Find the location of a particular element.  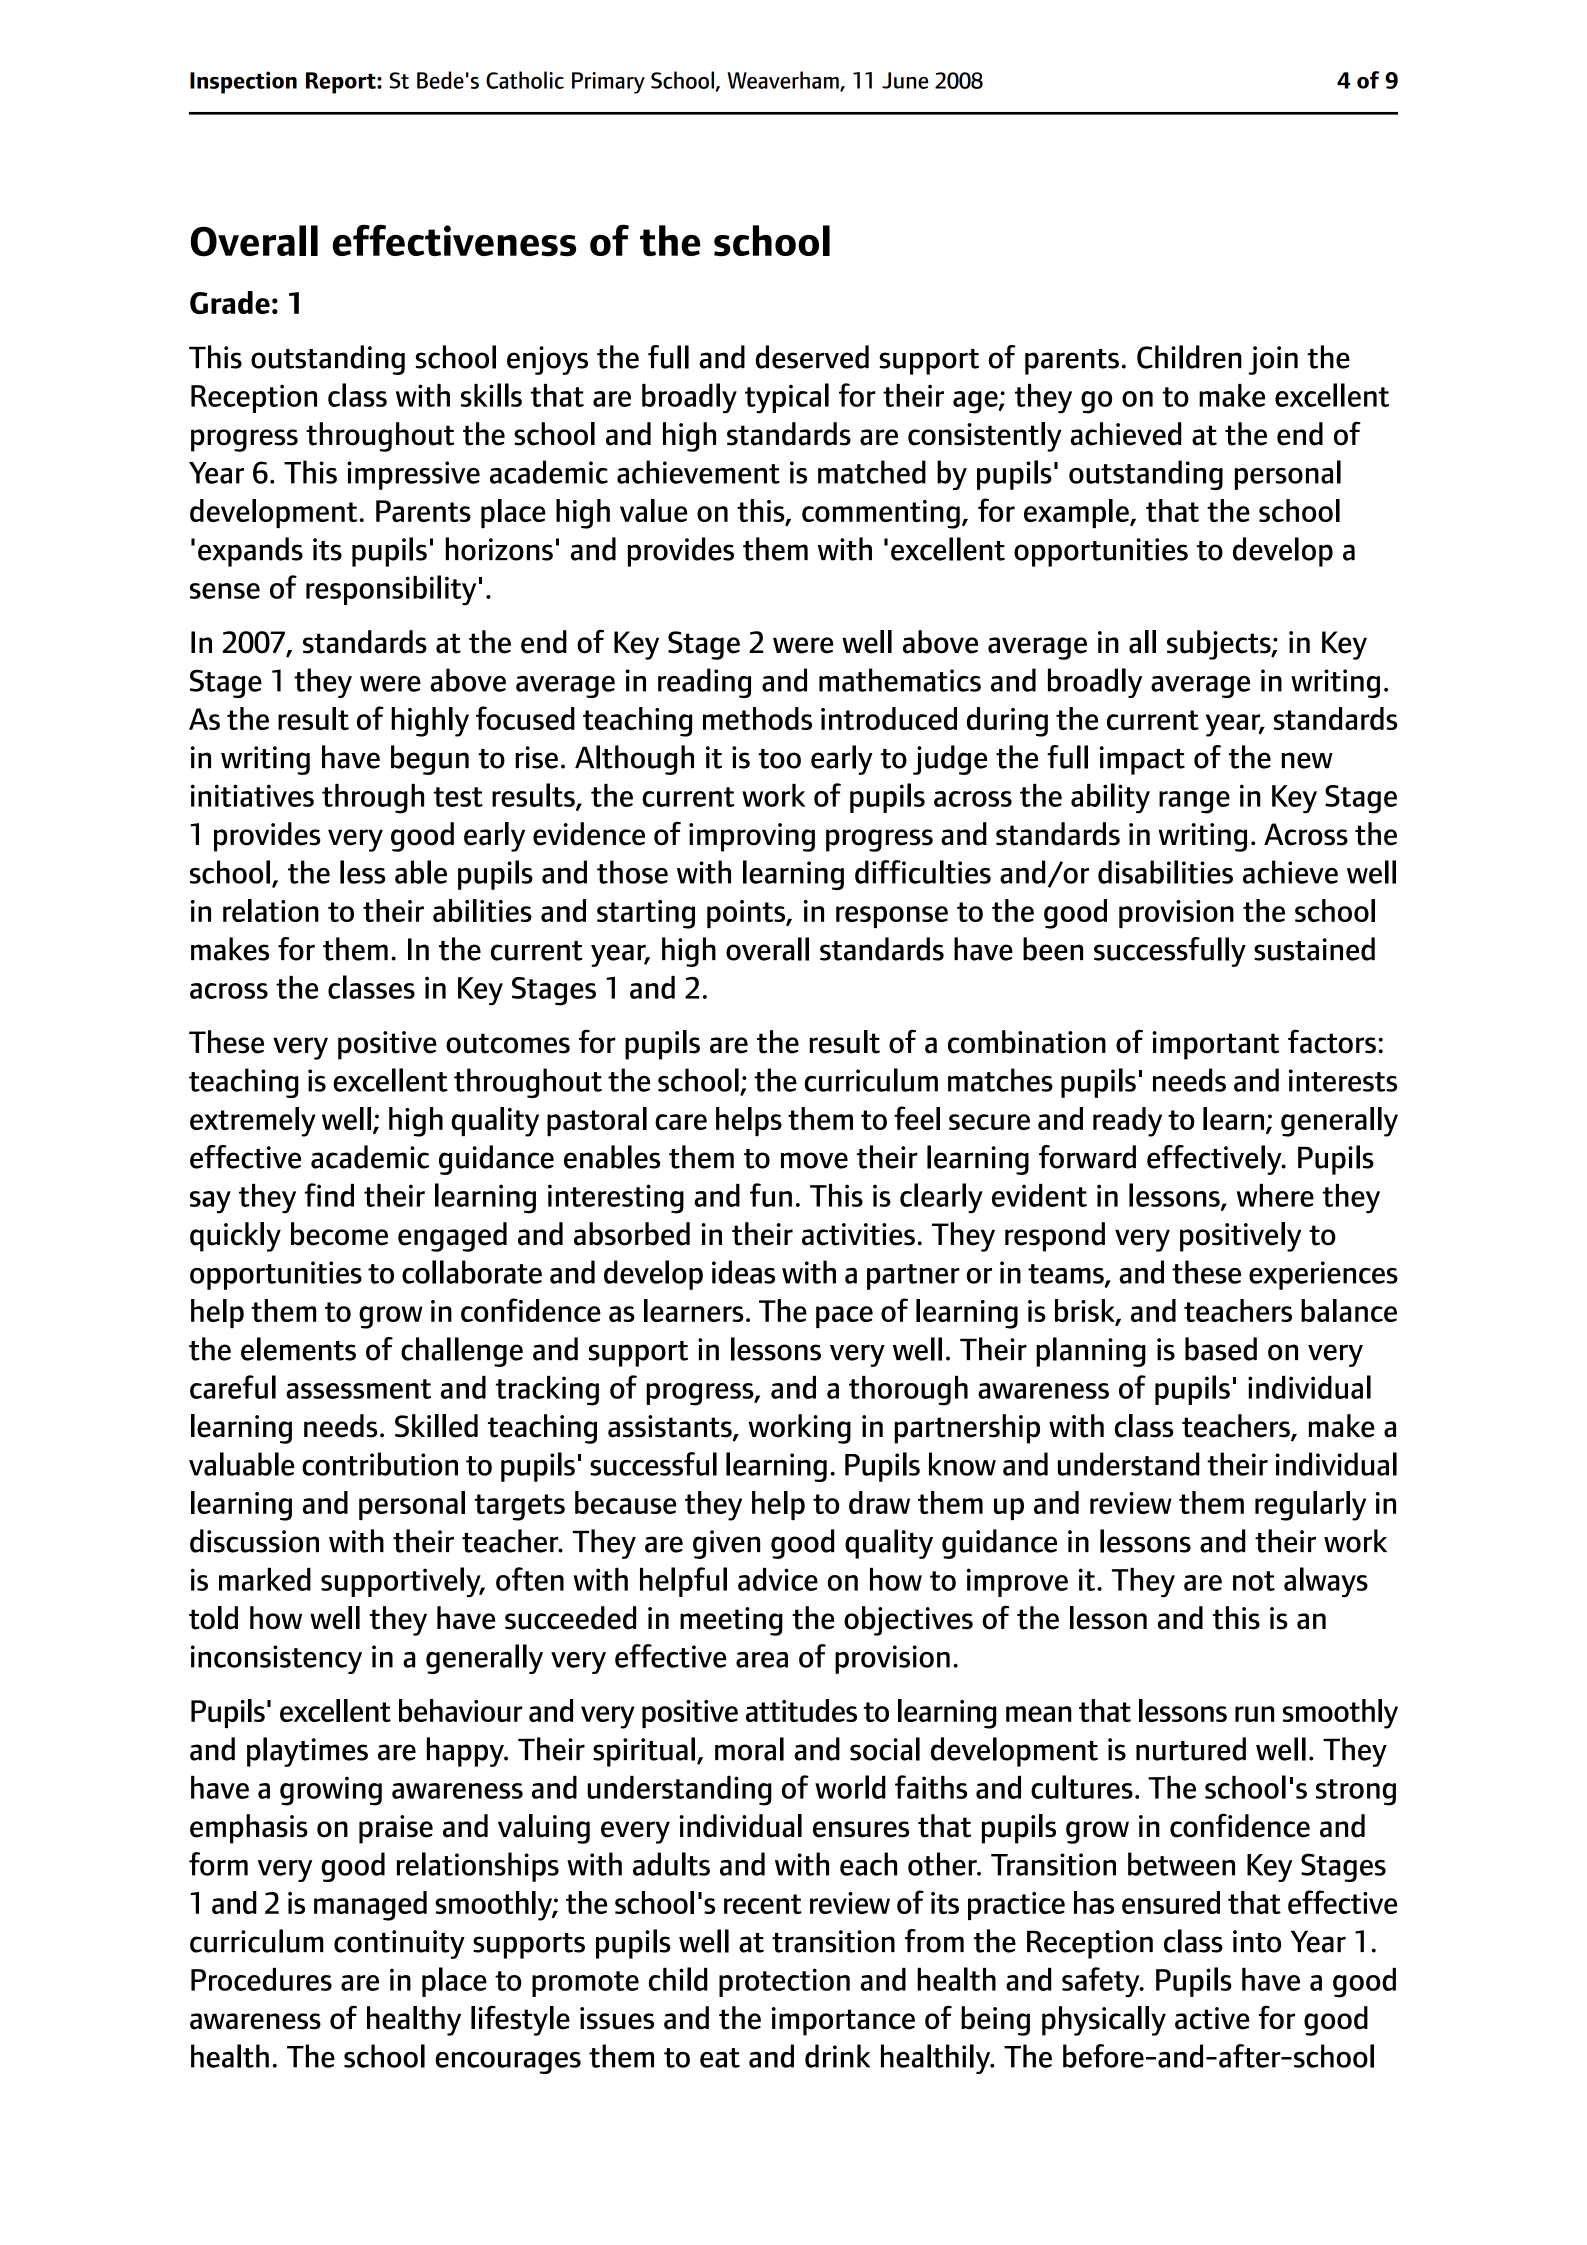

Inspection is located at coordinates (243, 82).
